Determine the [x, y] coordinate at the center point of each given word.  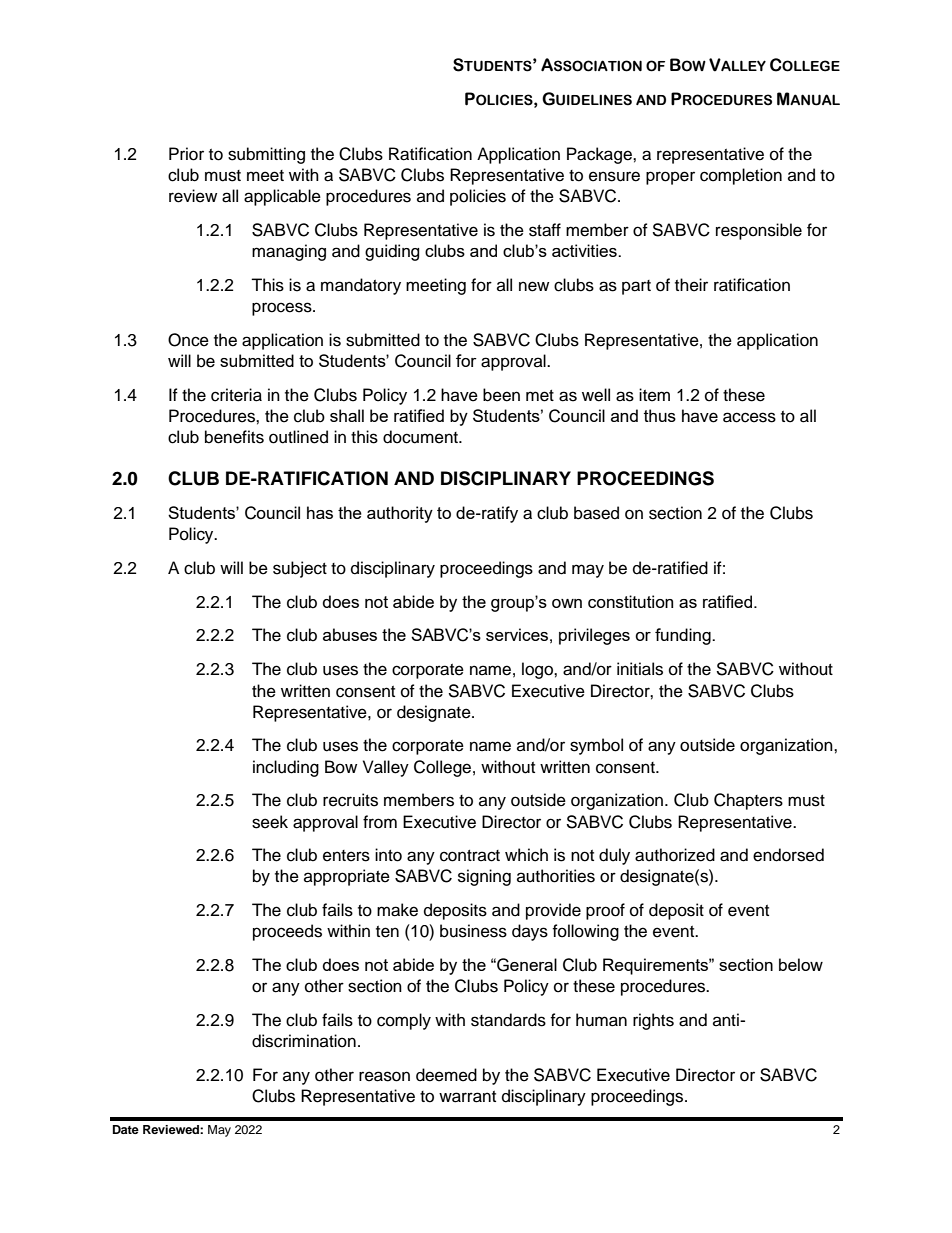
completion [741, 176]
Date [126, 1129]
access [749, 417]
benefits [234, 437]
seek [270, 822]
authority [400, 514]
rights [653, 1021]
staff [545, 230]
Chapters [748, 801]
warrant [467, 1097]
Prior [186, 154]
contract [470, 856]
